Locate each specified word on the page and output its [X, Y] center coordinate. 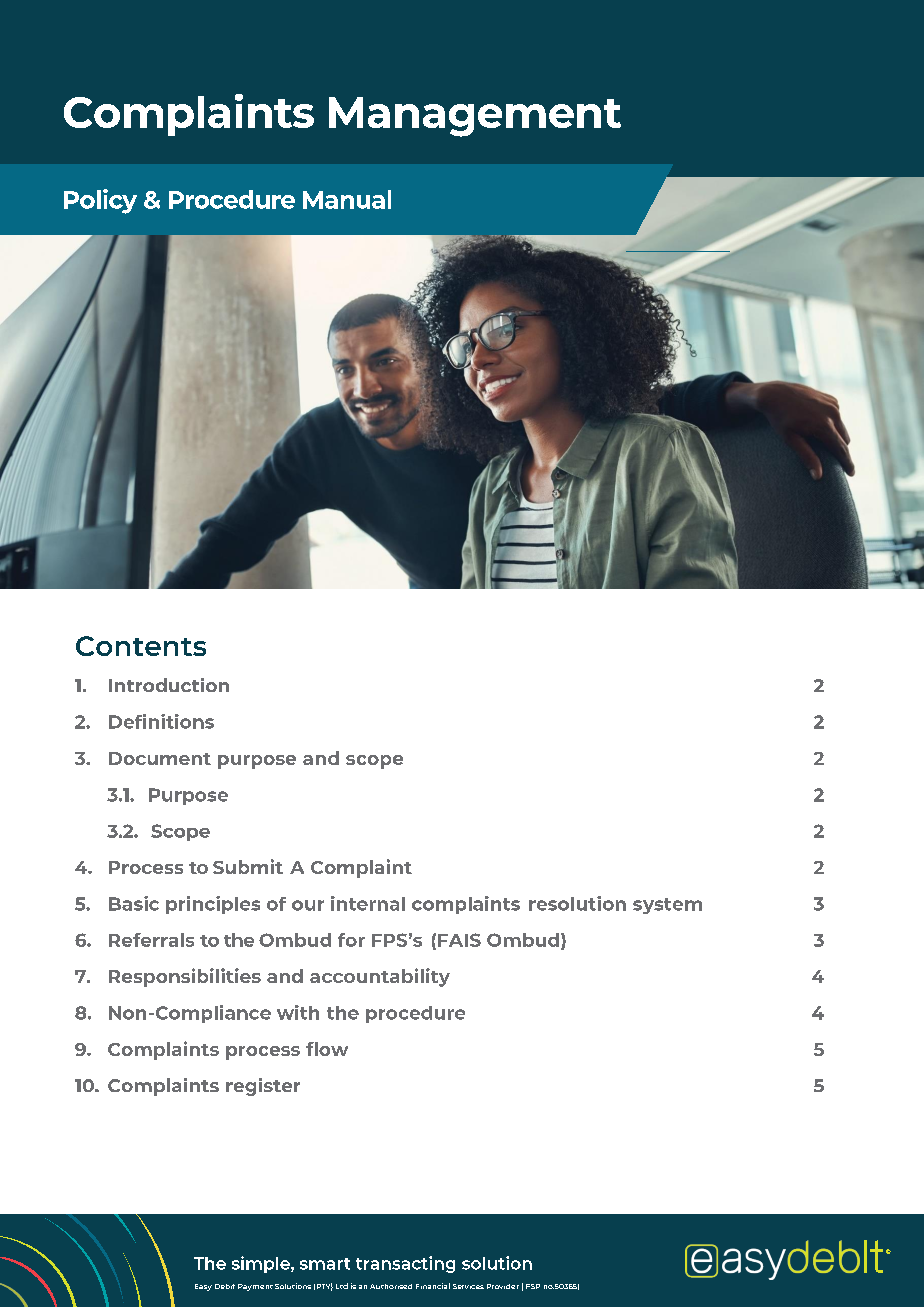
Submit [248, 866]
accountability [380, 977]
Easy [203, 1287]
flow [327, 1049]
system [667, 906]
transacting [405, 1264]
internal [368, 903]
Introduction [169, 685]
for [351, 940]
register [263, 1087]
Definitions [161, 721]
